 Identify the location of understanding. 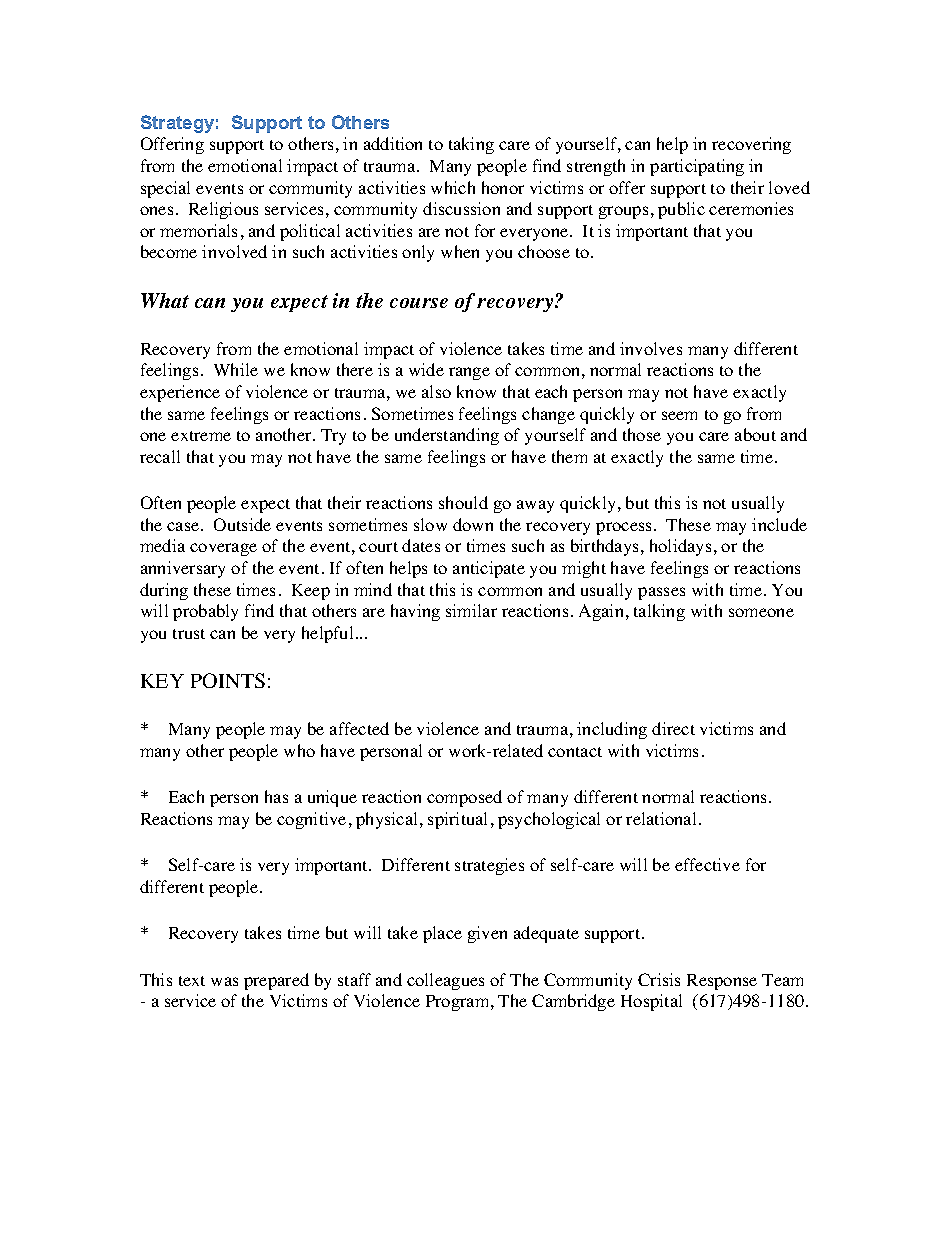
(447, 436).
